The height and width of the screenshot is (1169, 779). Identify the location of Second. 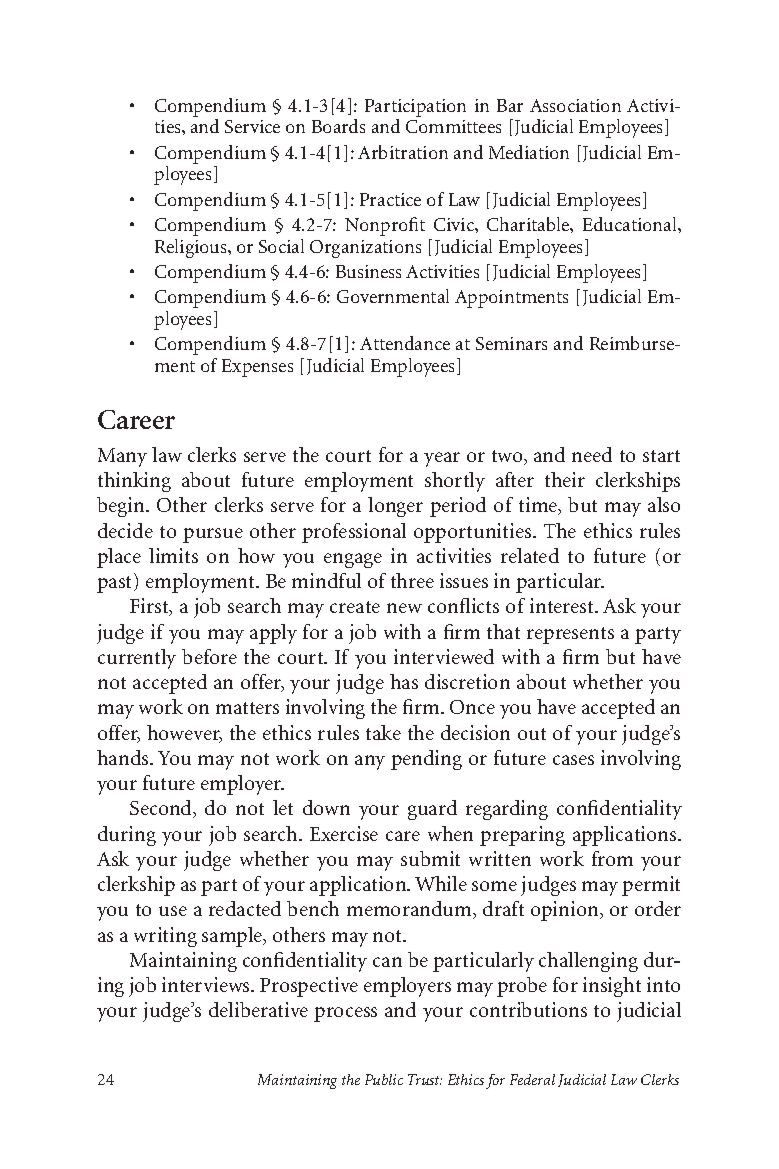
(162, 809).
